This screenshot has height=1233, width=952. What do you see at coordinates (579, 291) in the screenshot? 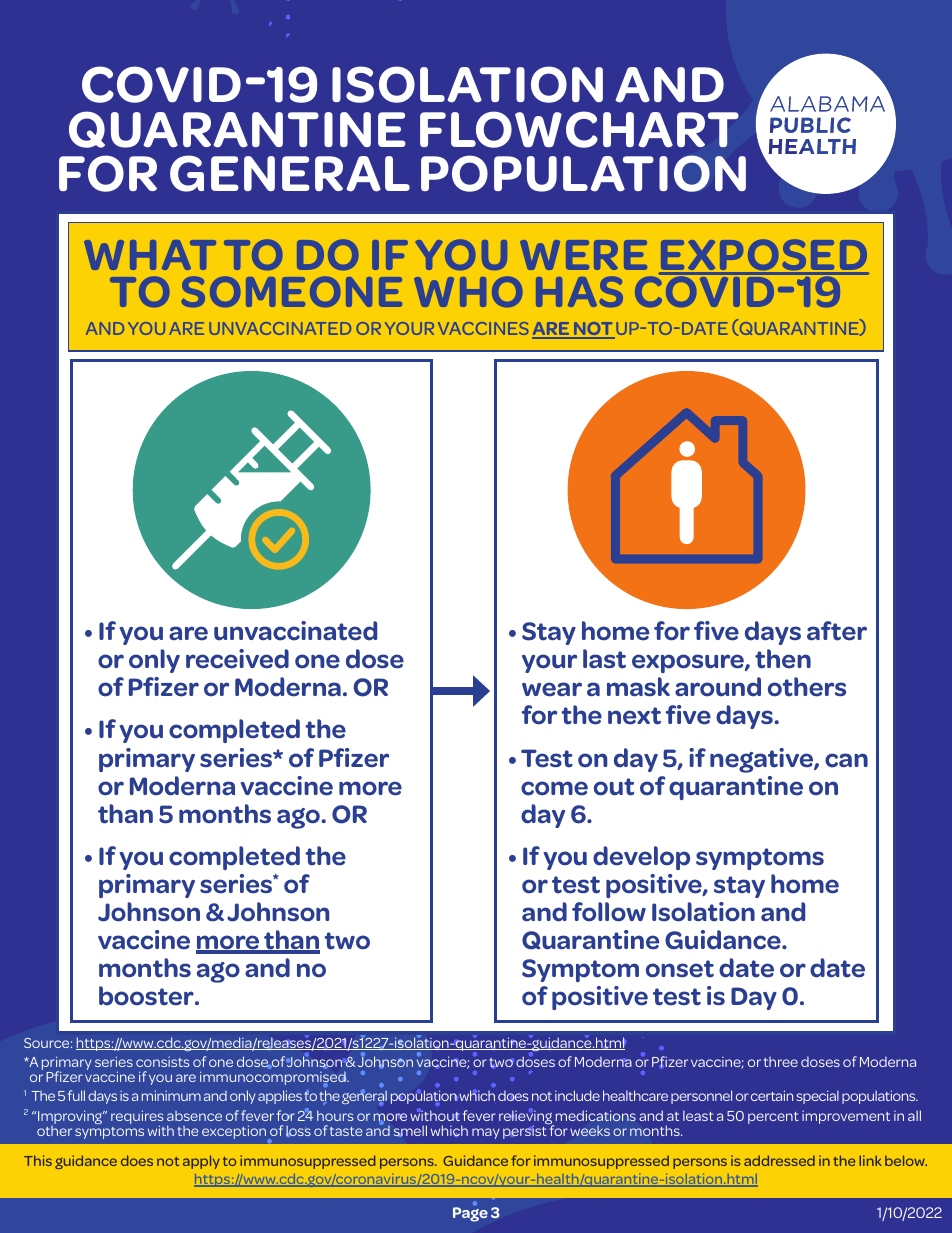
I see `HAS` at bounding box center [579, 291].
